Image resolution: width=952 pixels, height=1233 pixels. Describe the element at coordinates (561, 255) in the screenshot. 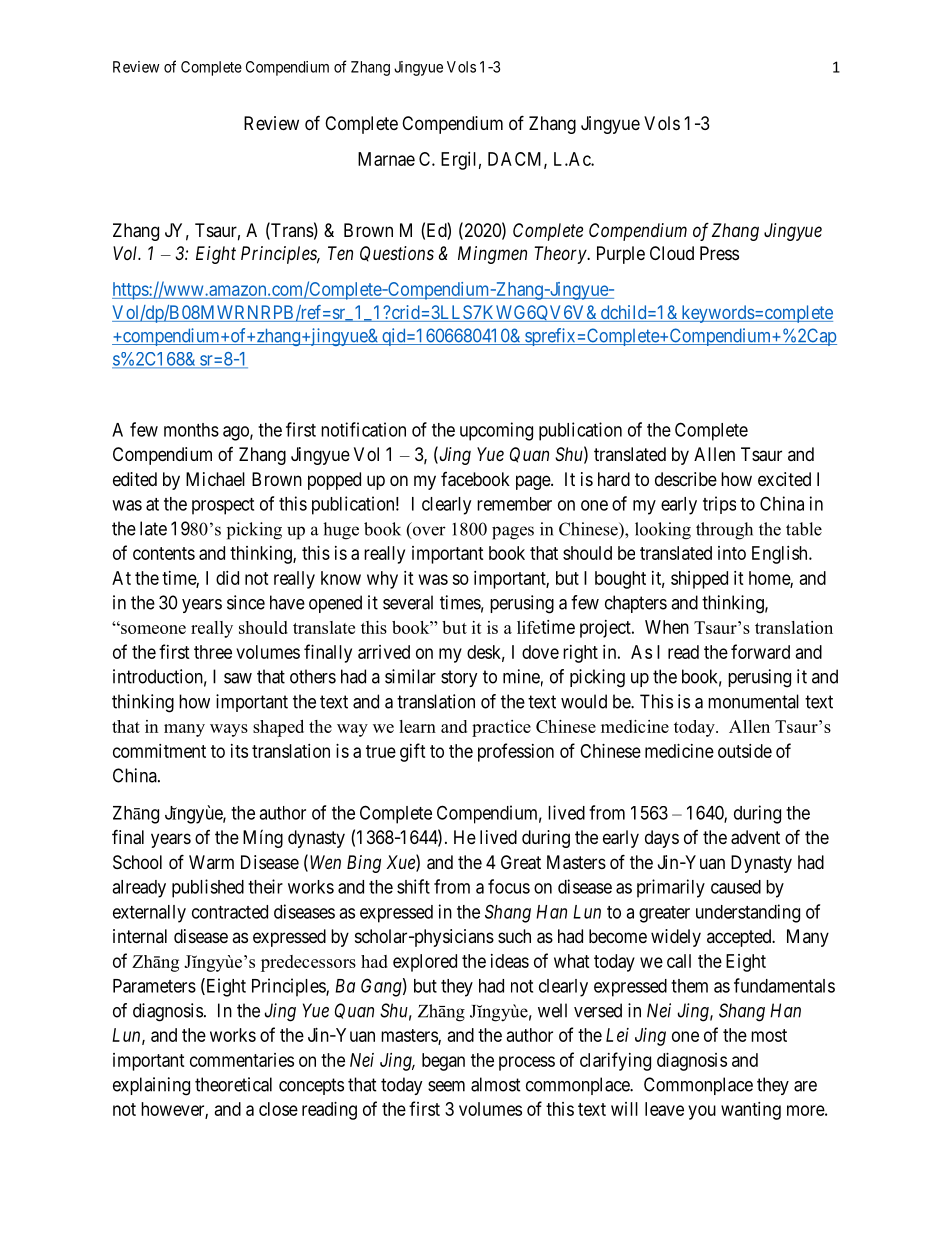

I see `Theory` at that location.
